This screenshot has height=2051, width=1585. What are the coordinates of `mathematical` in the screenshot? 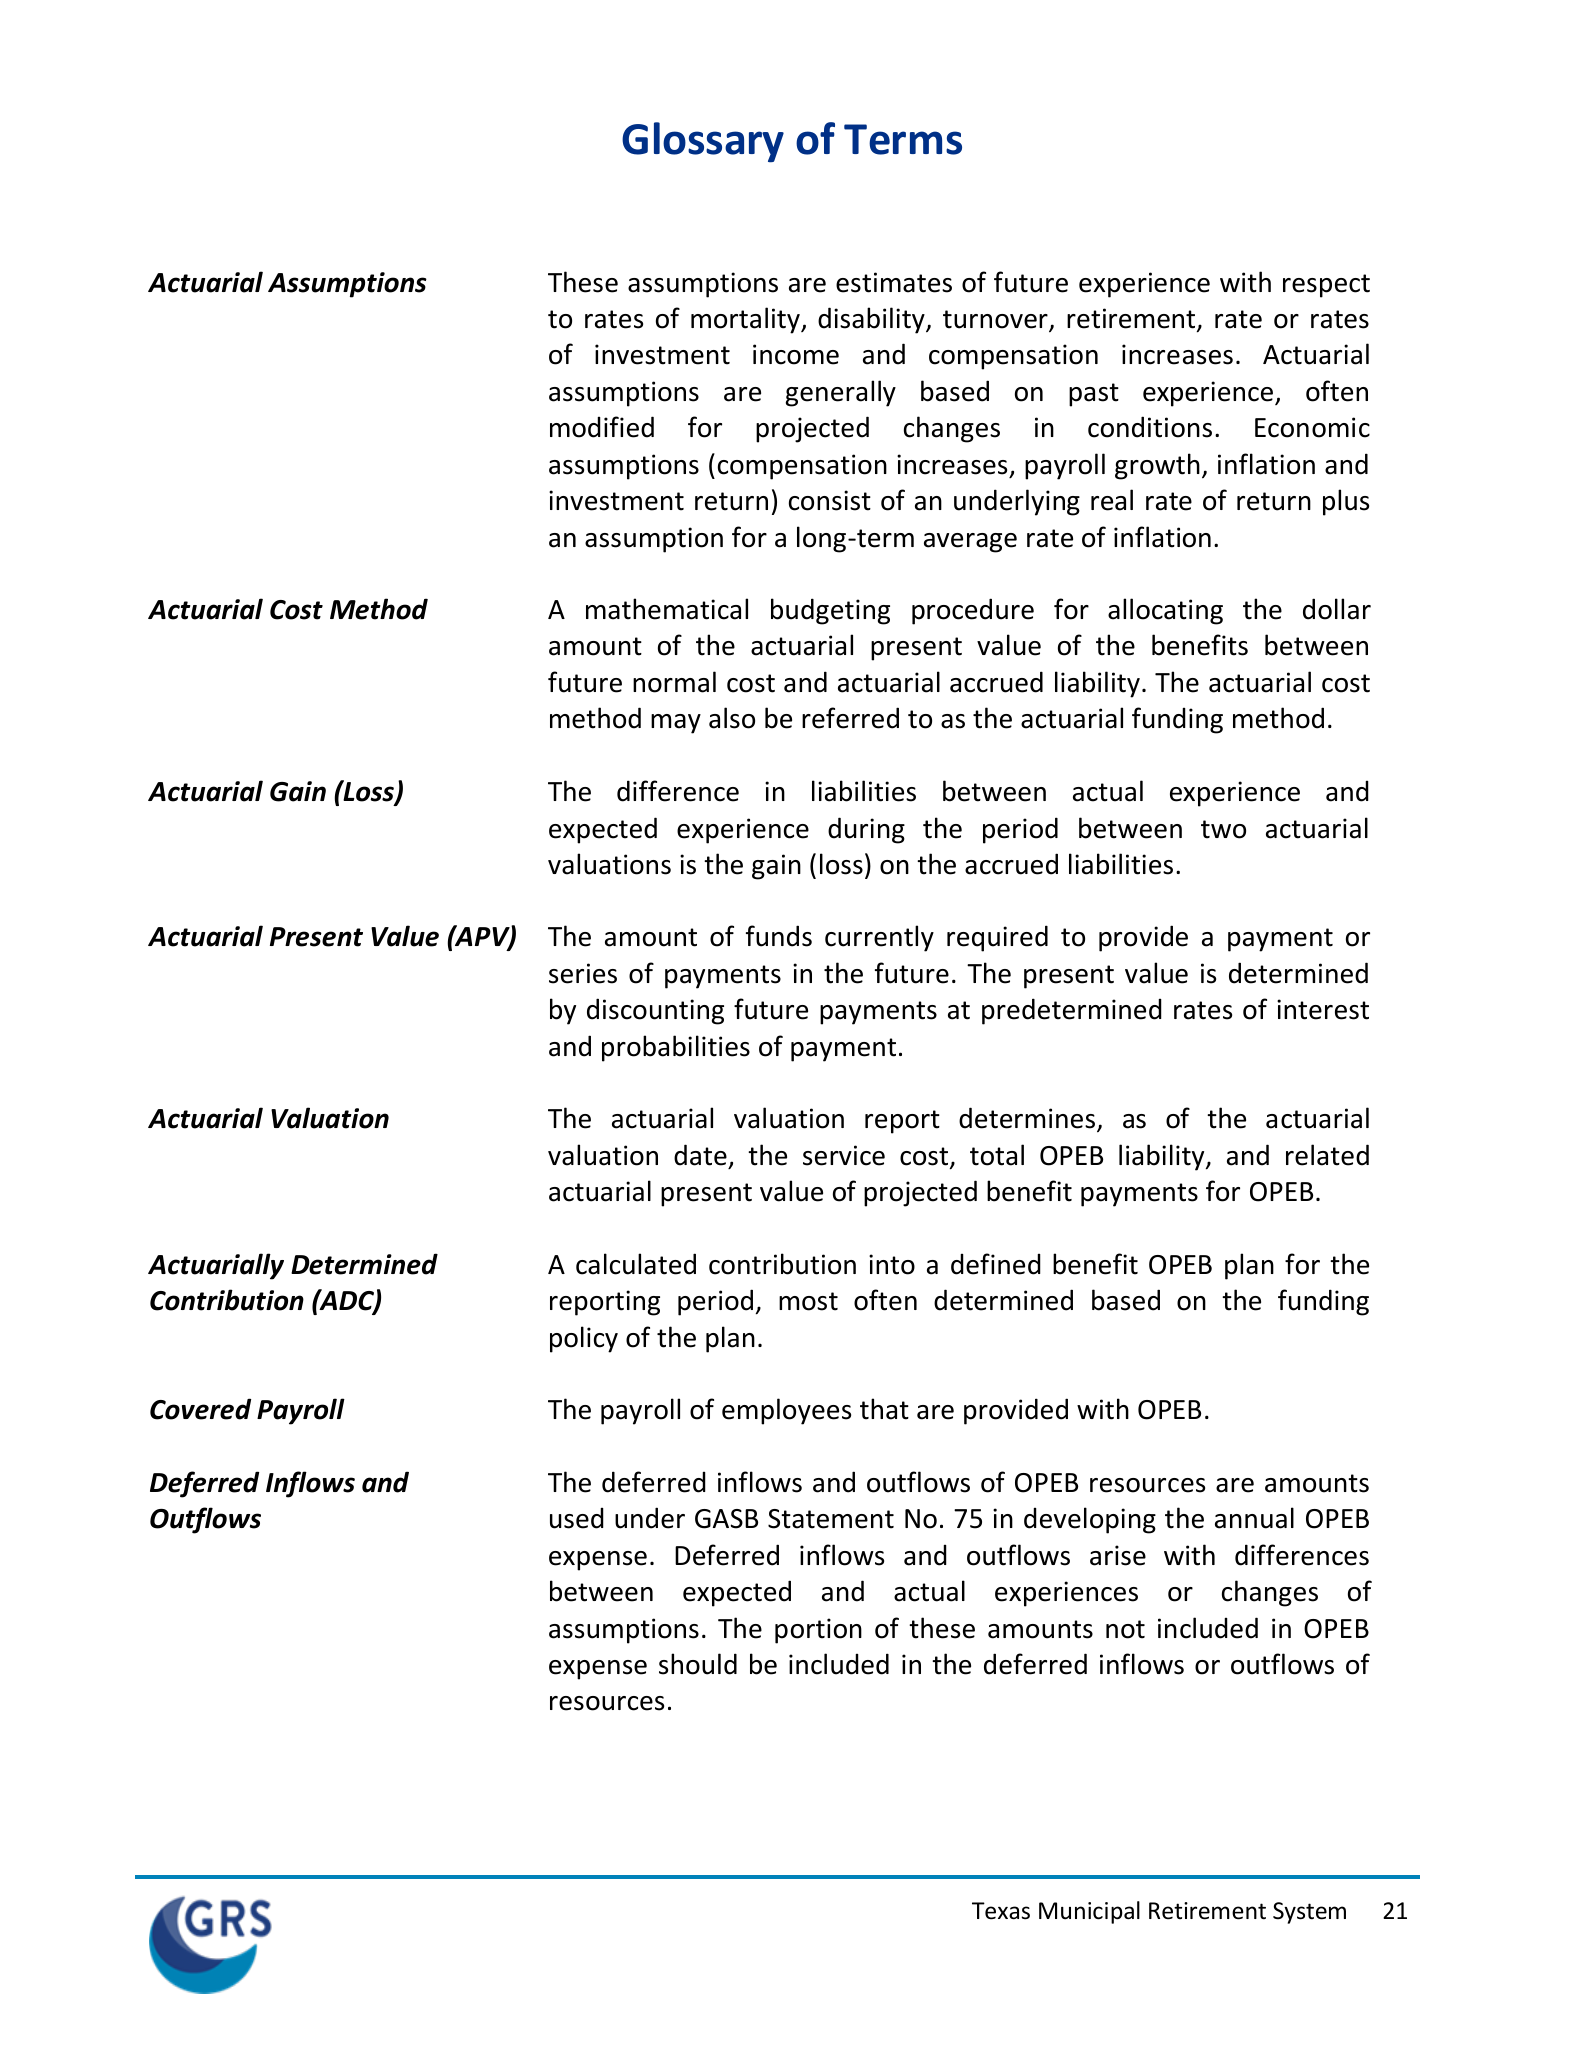 It's located at (667, 609).
